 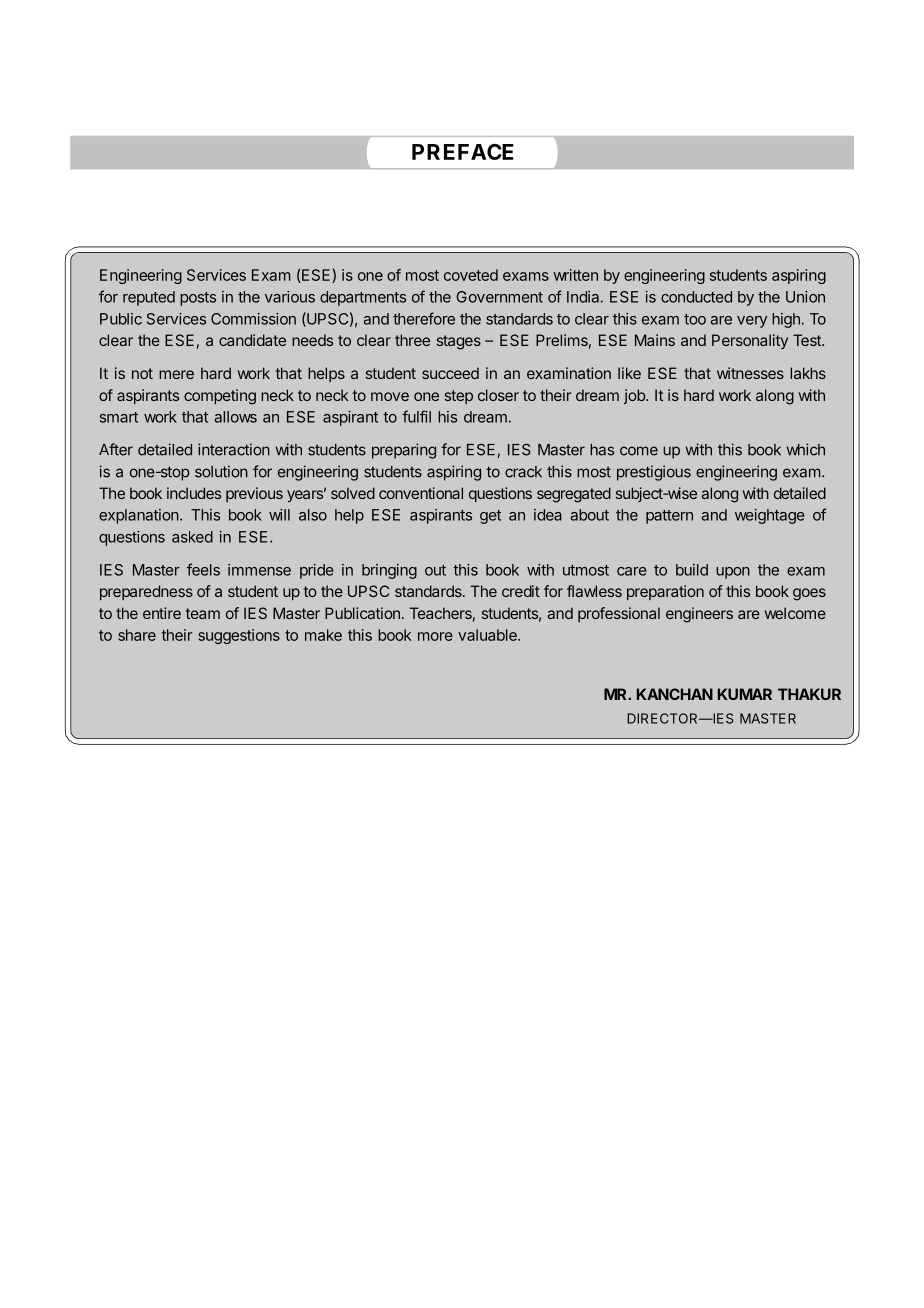 What do you see at coordinates (435, 636) in the screenshot?
I see `more` at bounding box center [435, 636].
